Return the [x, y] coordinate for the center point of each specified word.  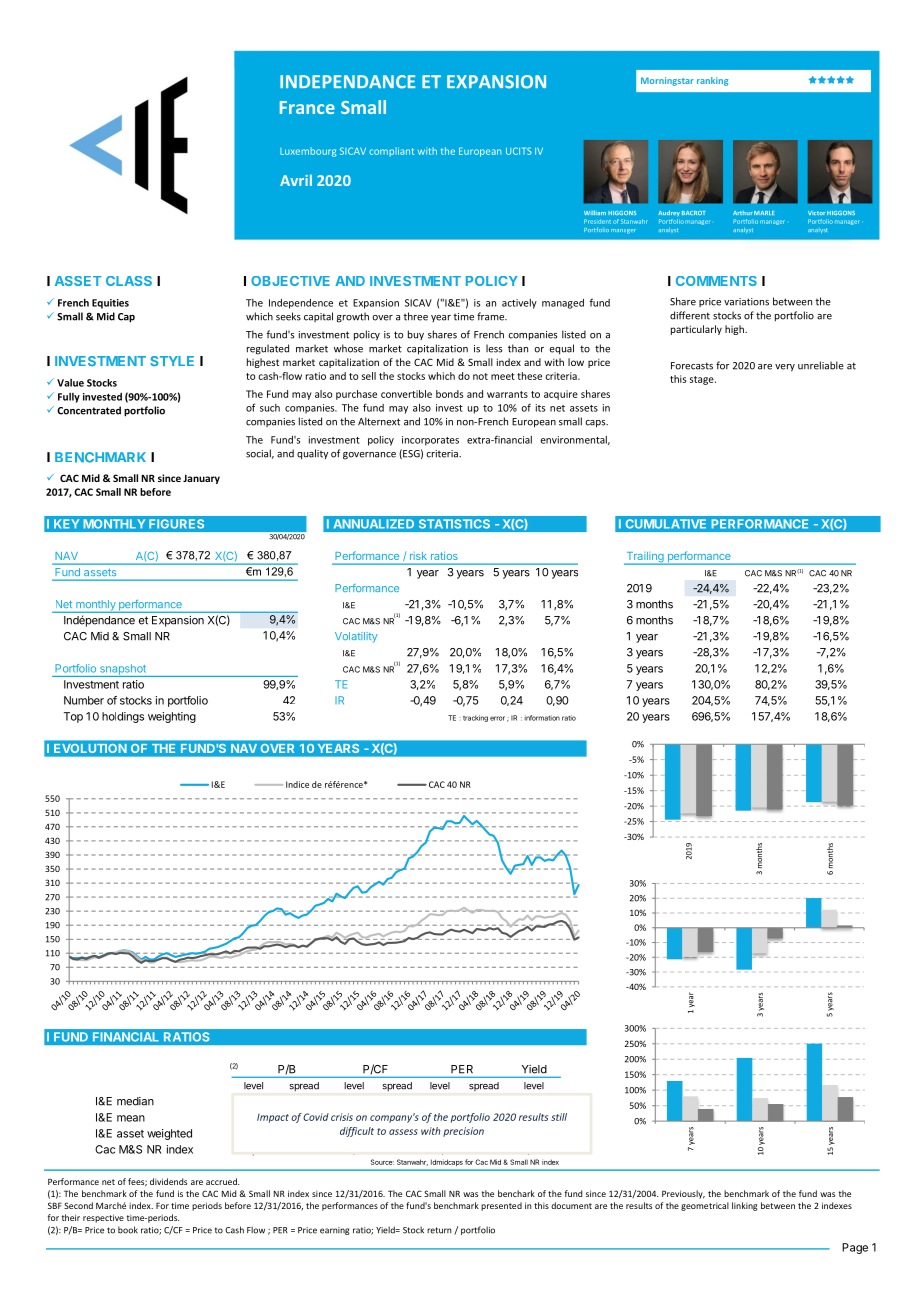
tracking [475, 718]
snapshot [122, 670]
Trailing [645, 558]
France [307, 107]
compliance [439, 151]
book [128, 1230]
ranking [712, 81]
